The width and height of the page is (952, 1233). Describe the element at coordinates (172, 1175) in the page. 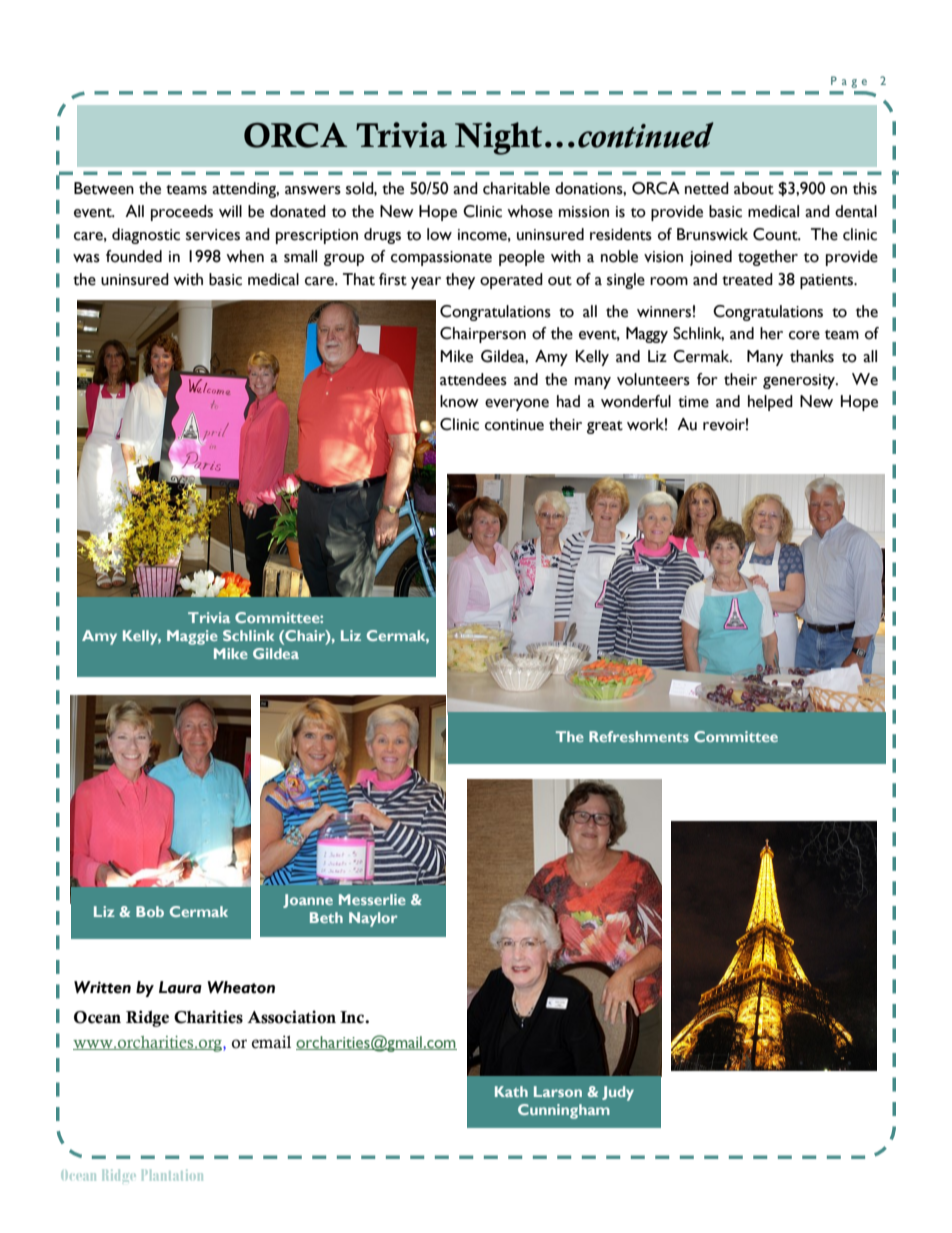

I see `Plantation` at that location.
